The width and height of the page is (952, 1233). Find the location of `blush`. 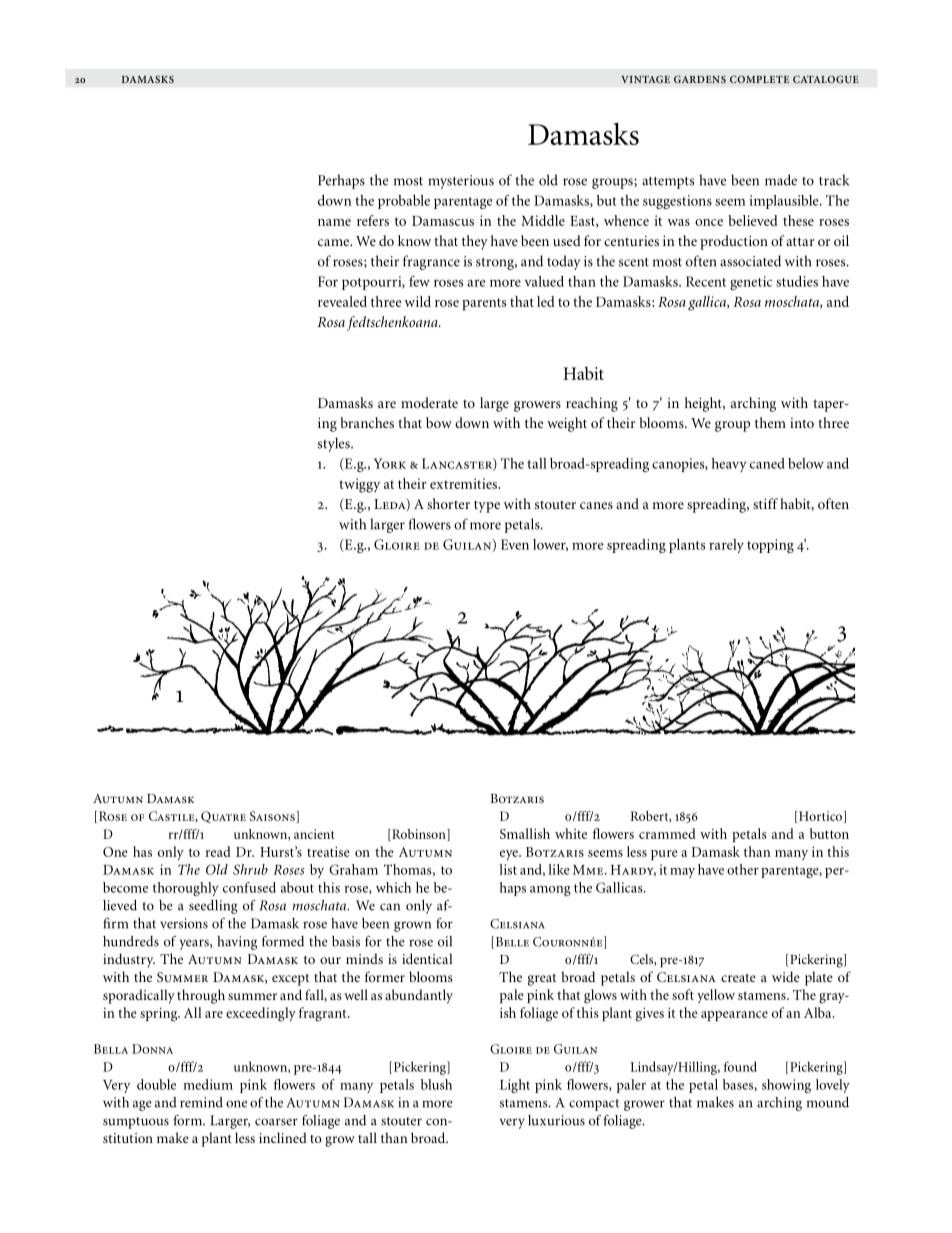

blush is located at coordinates (436, 1084).
